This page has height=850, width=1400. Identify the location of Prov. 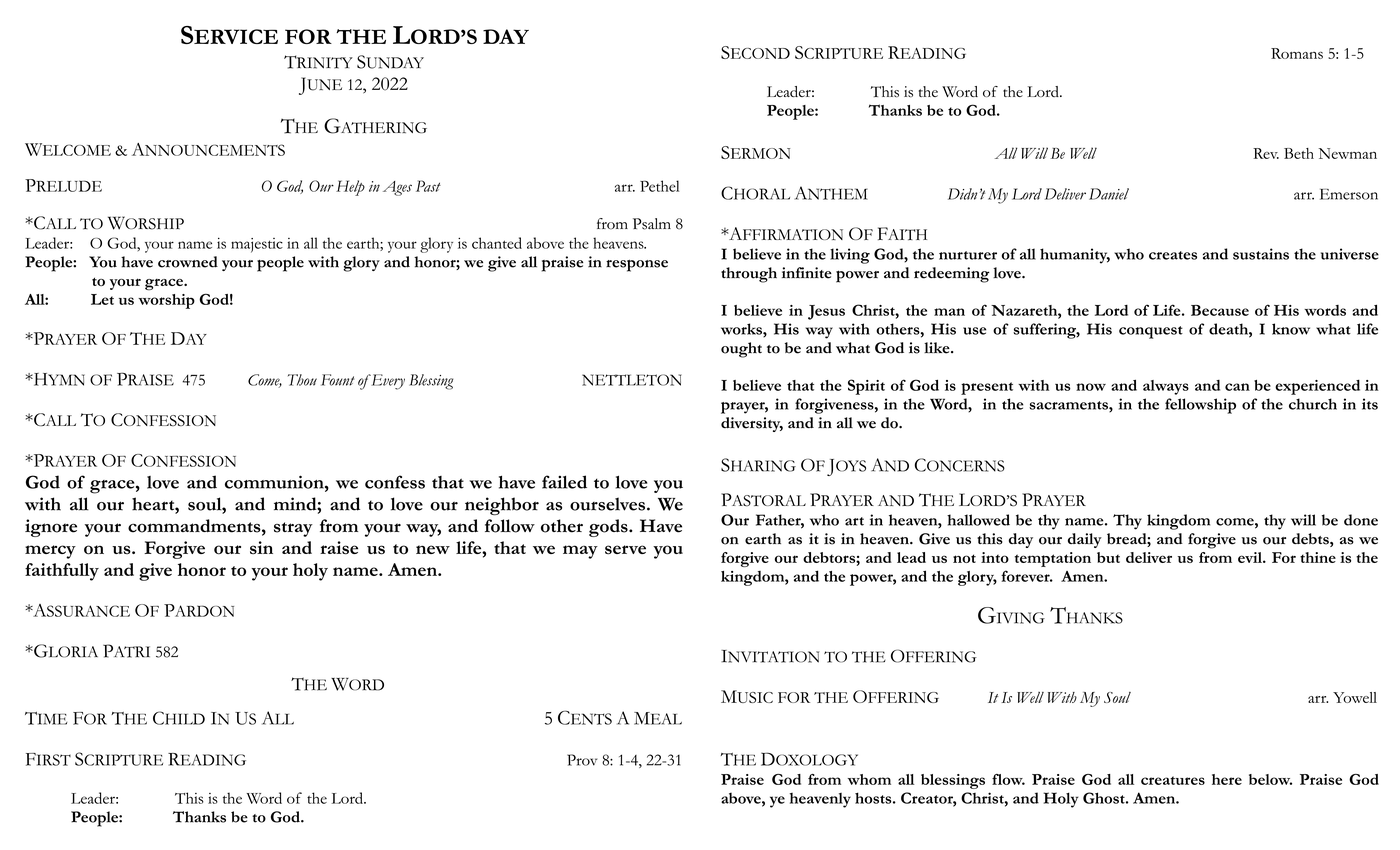
(582, 760).
